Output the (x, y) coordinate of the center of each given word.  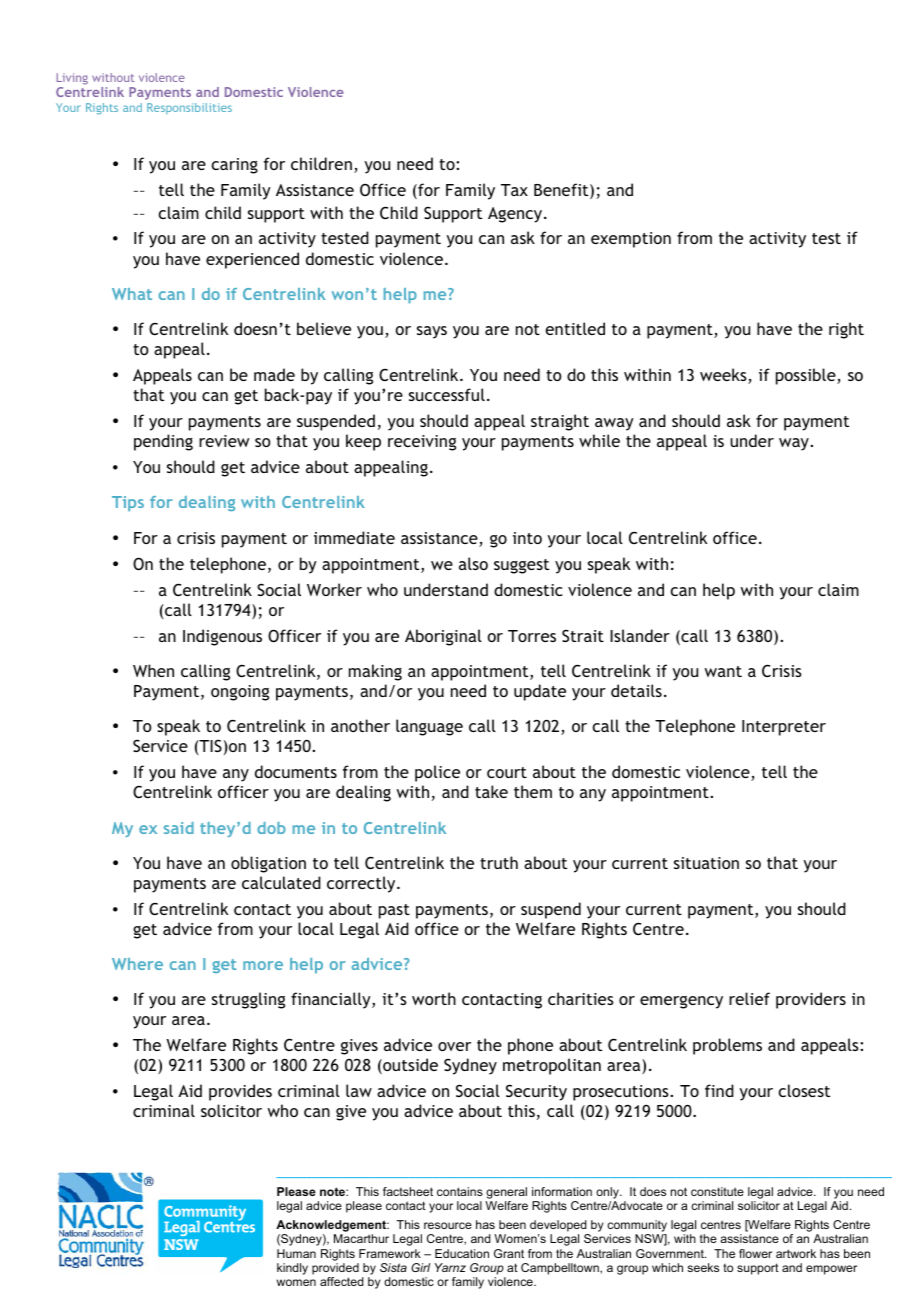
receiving (422, 443)
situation (706, 863)
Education (462, 1253)
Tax (514, 190)
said (179, 828)
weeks (724, 376)
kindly (292, 1269)
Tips (128, 503)
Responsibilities (189, 108)
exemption (631, 240)
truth (499, 862)
